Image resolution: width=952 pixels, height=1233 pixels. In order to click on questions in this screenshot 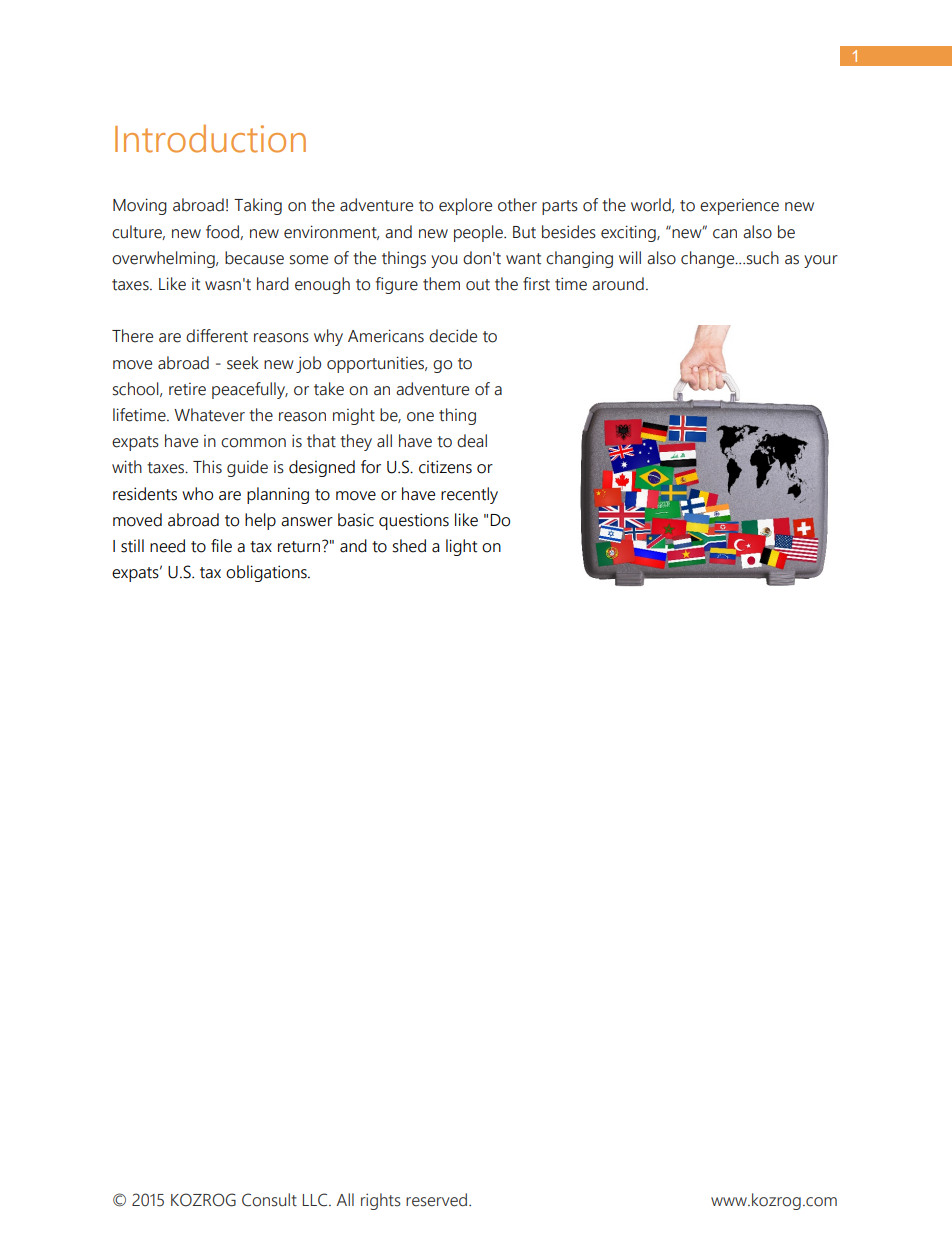, I will do `click(414, 521)`.
